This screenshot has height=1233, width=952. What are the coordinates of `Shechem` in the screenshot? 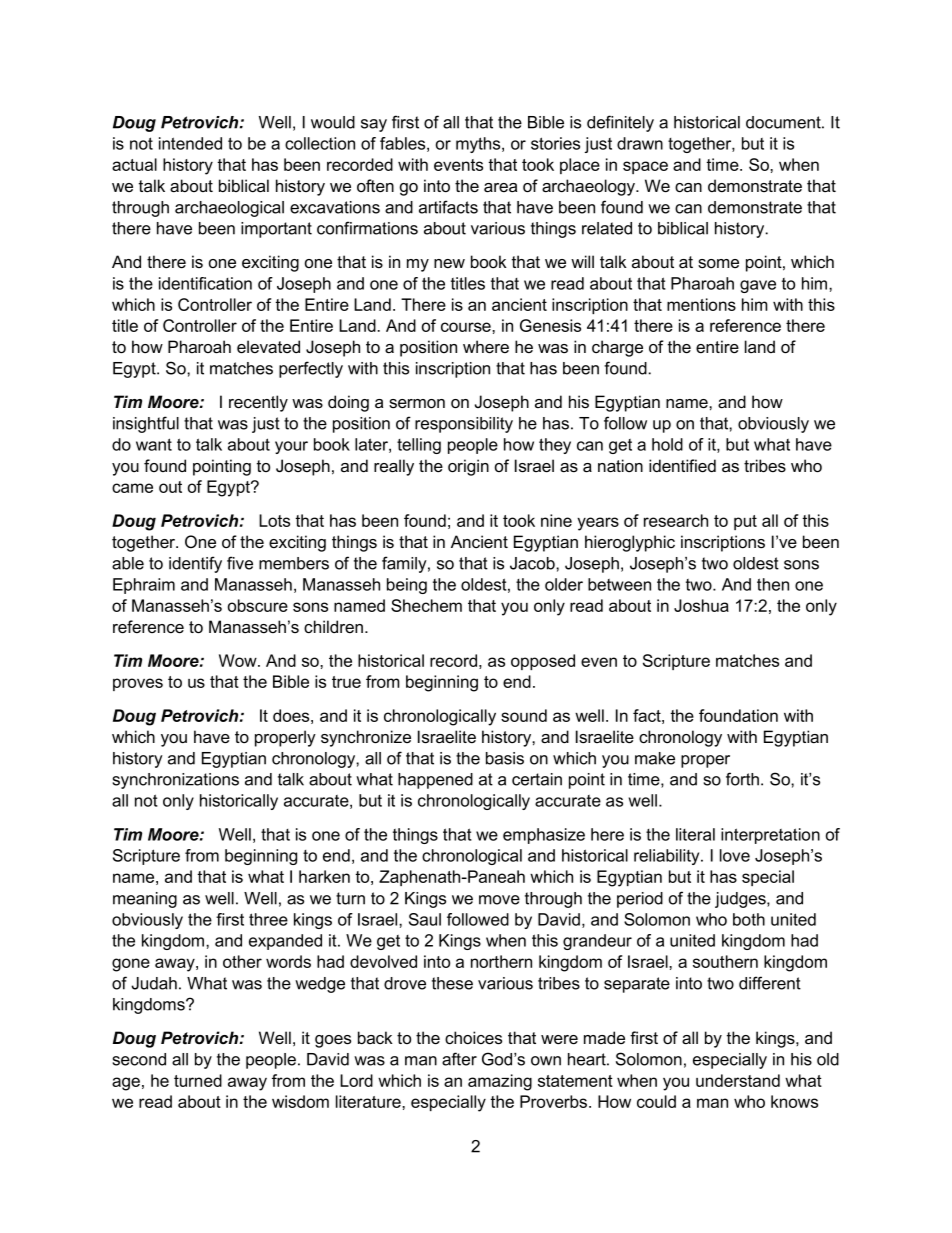 It's located at (426, 605).
